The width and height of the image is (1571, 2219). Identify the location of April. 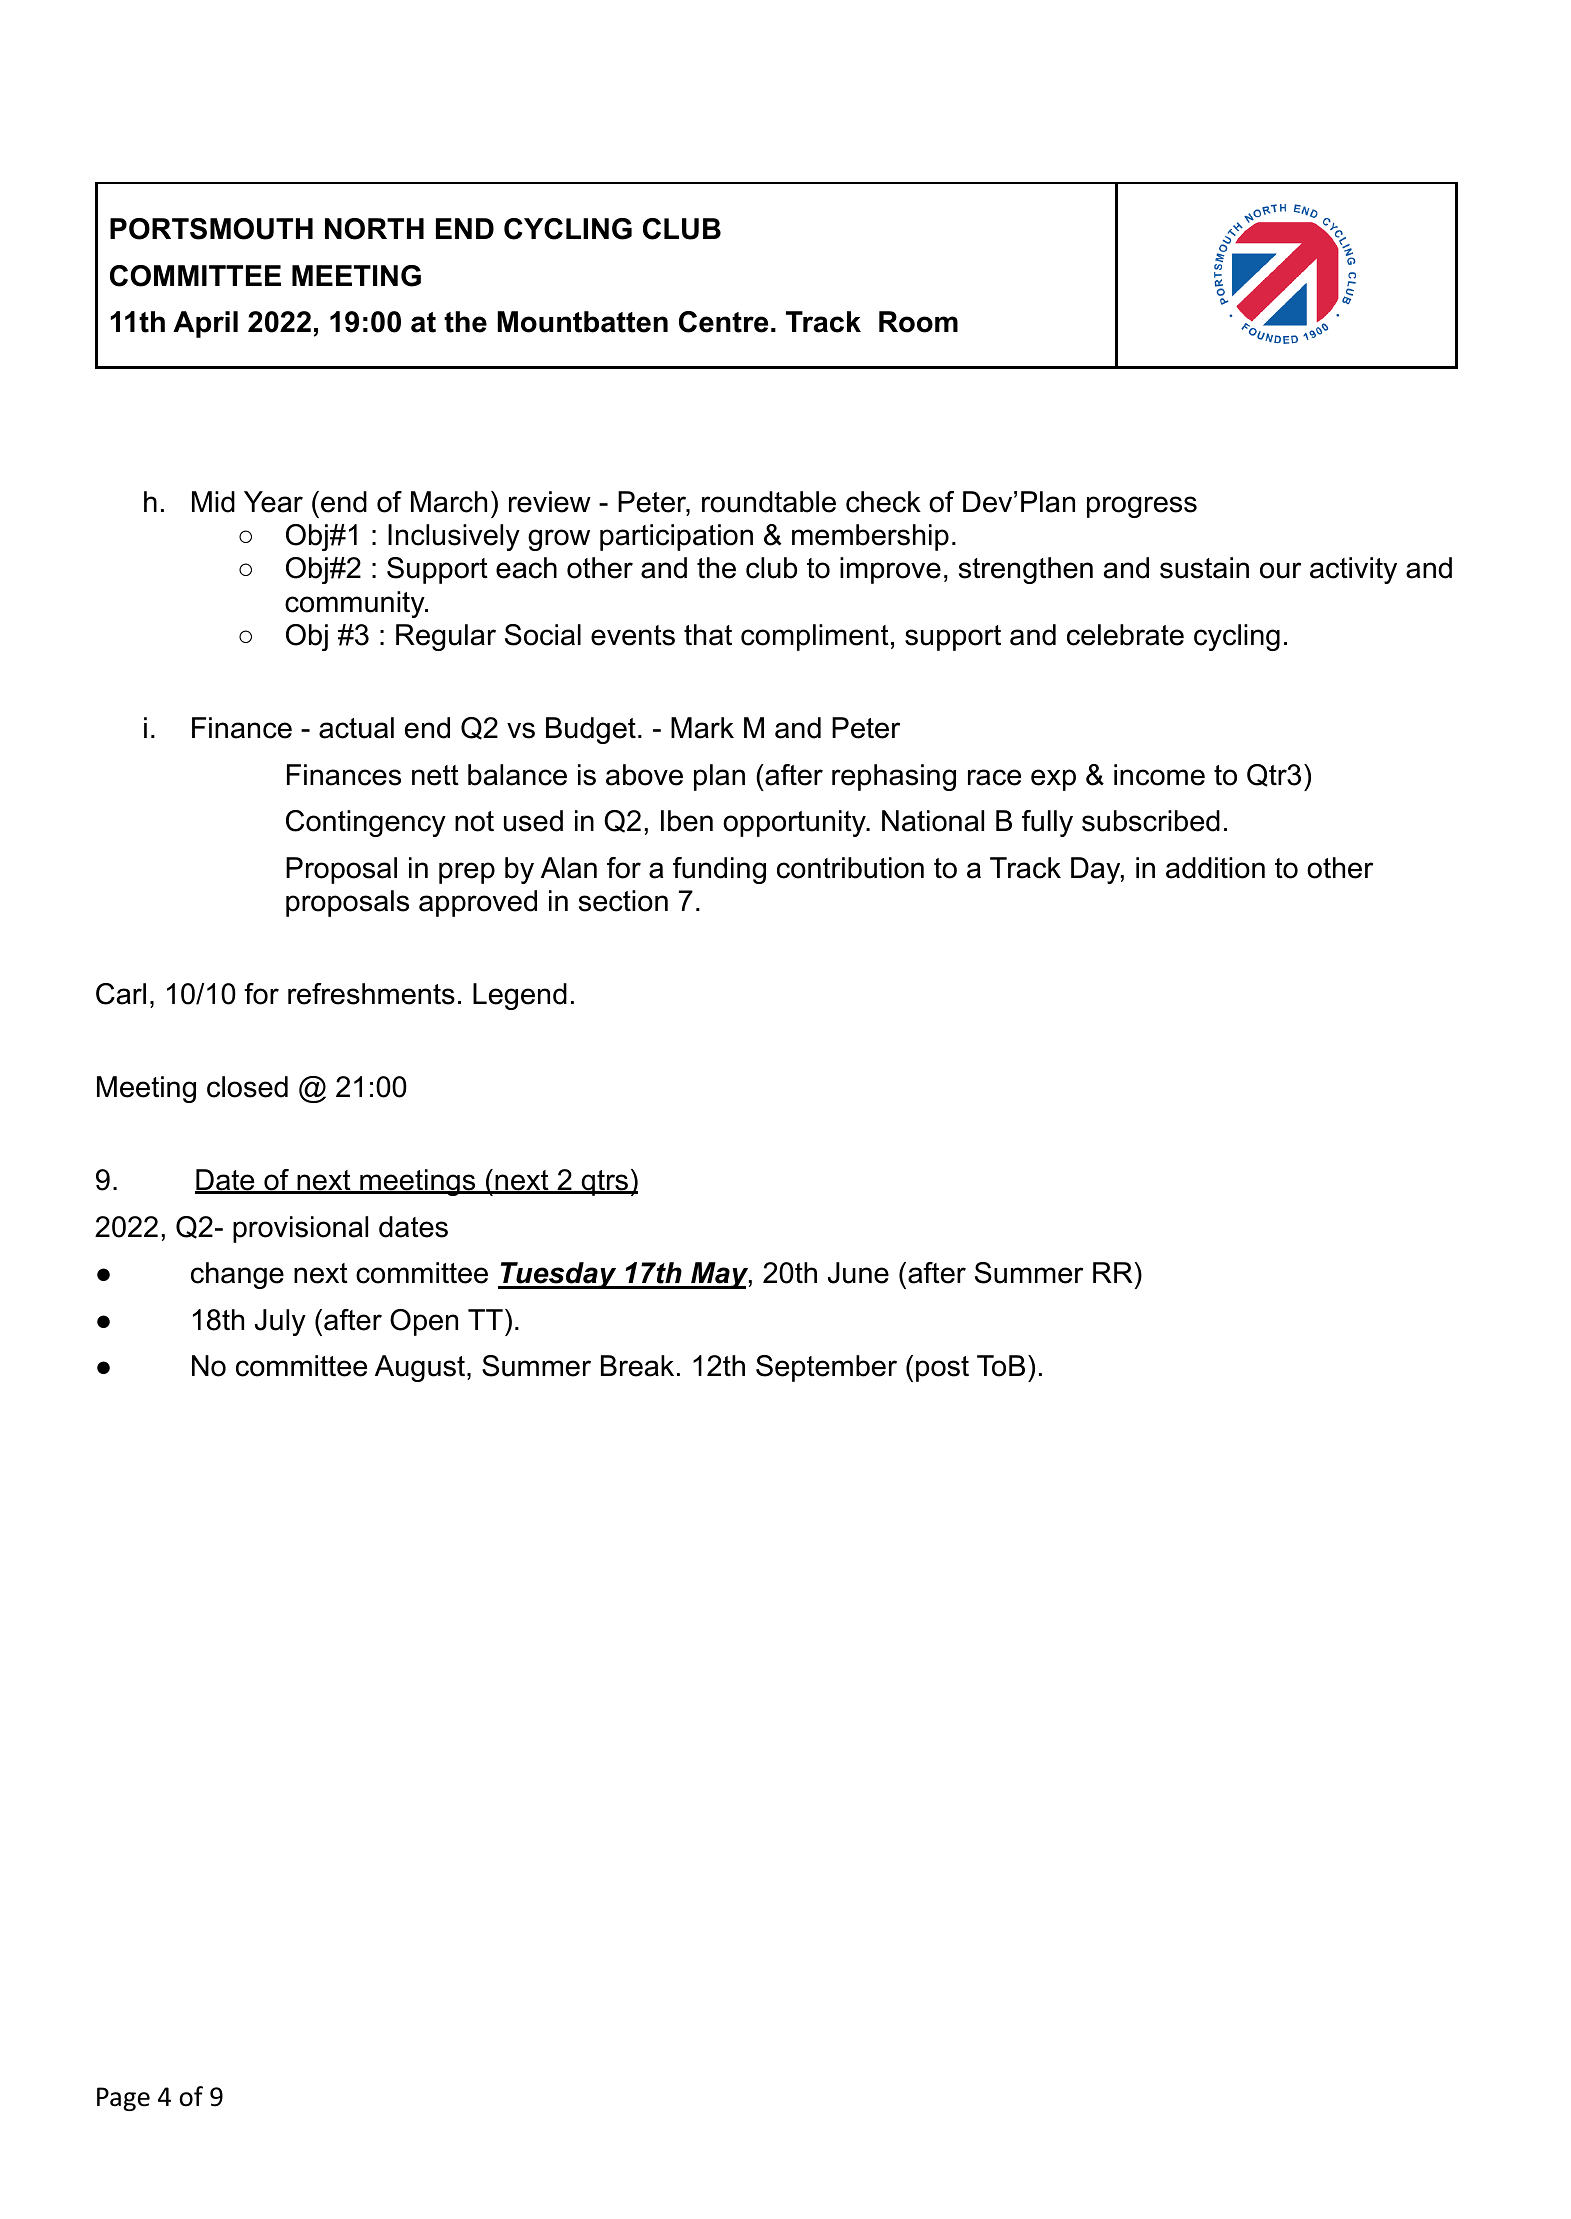
(205, 324).
